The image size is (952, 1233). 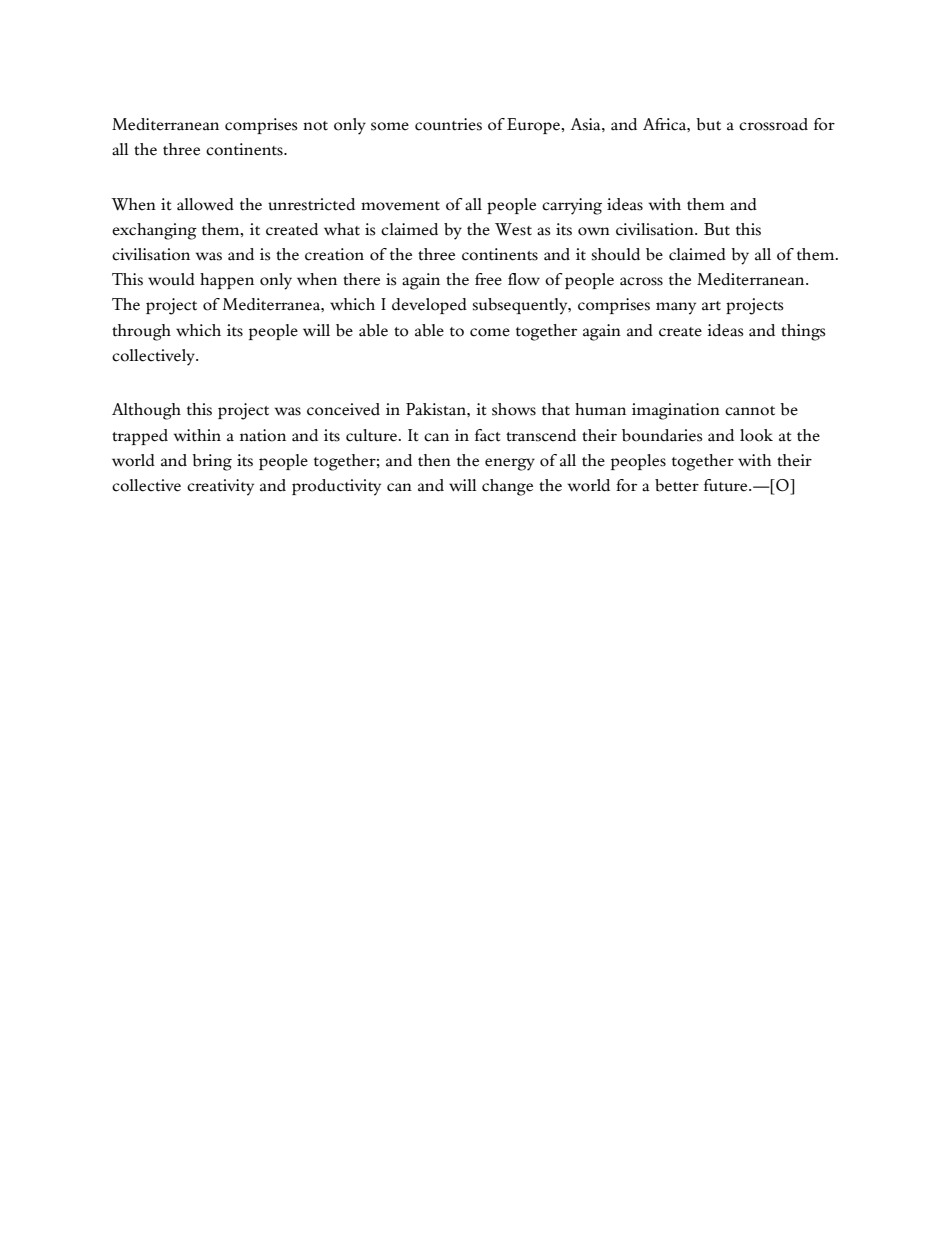 What do you see at coordinates (146, 411) in the page?
I see `Although` at bounding box center [146, 411].
